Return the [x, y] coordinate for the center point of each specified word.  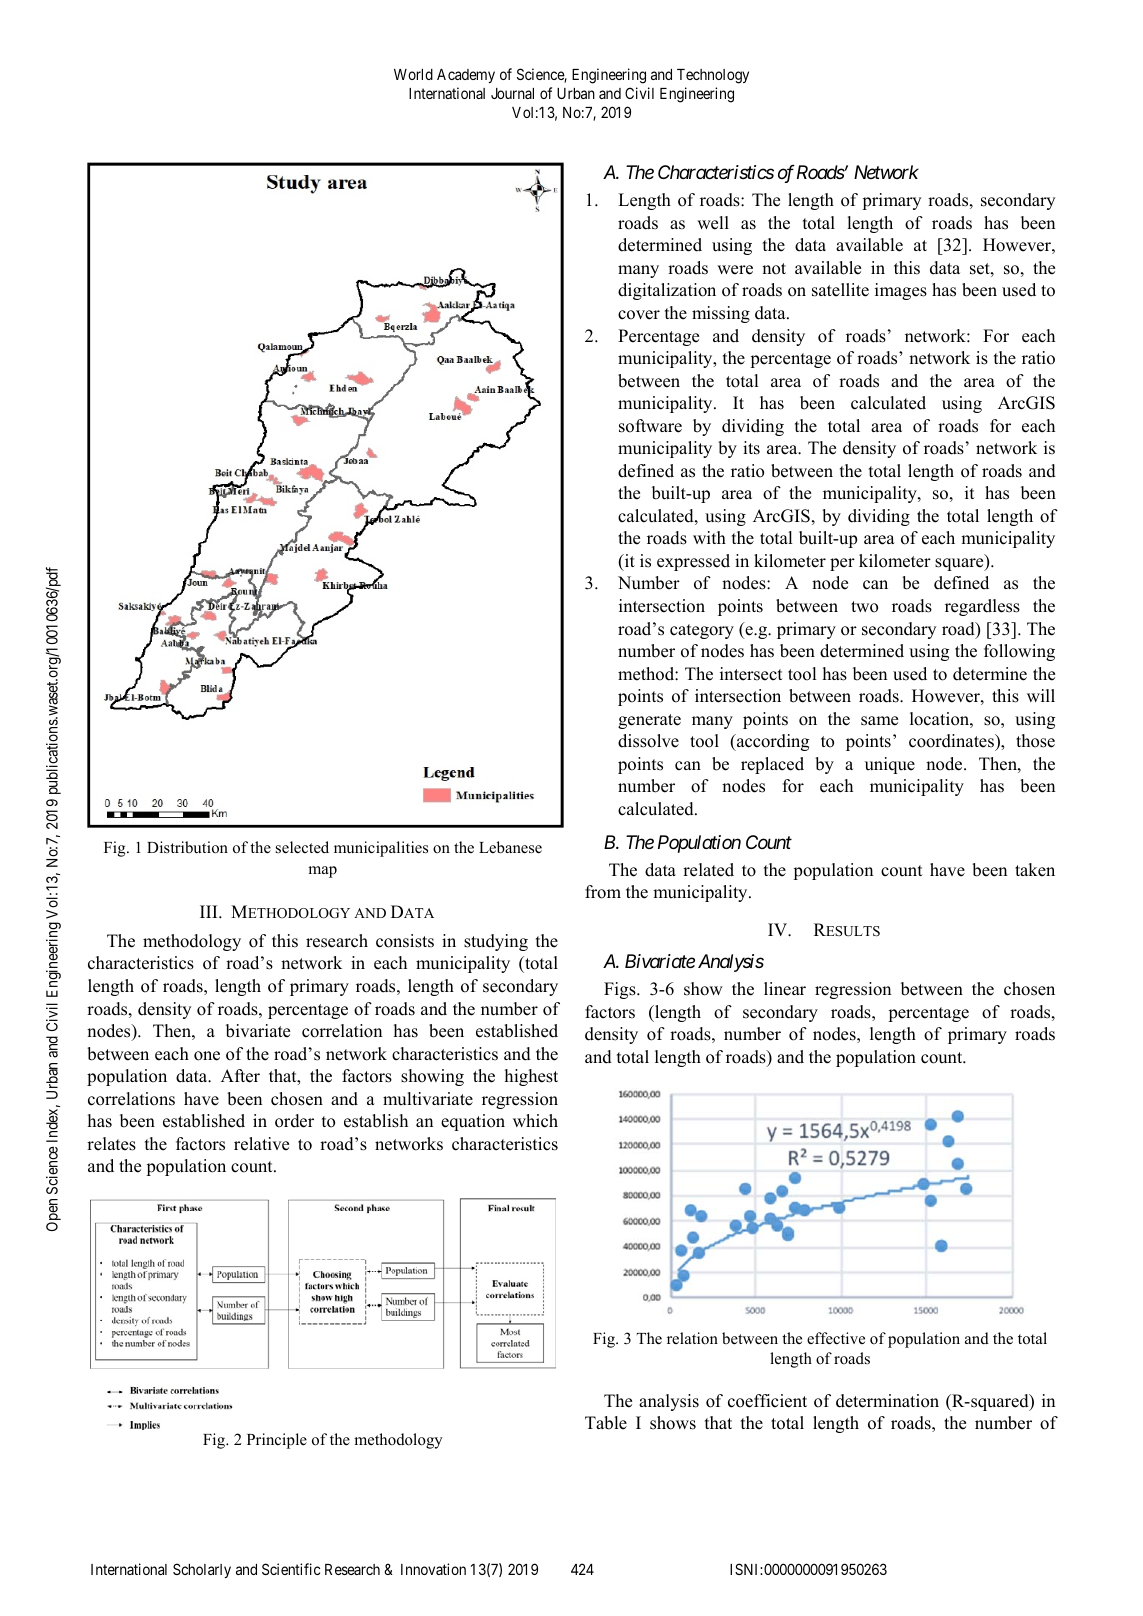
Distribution [187, 847]
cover [639, 315]
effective [836, 1338]
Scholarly [202, 1570]
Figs [621, 990]
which [535, 1121]
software [650, 426]
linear [785, 989]
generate [649, 721]
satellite [840, 290]
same [879, 721]
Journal [512, 93]
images [901, 291]
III [210, 911]
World [413, 74]
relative [261, 1144]
